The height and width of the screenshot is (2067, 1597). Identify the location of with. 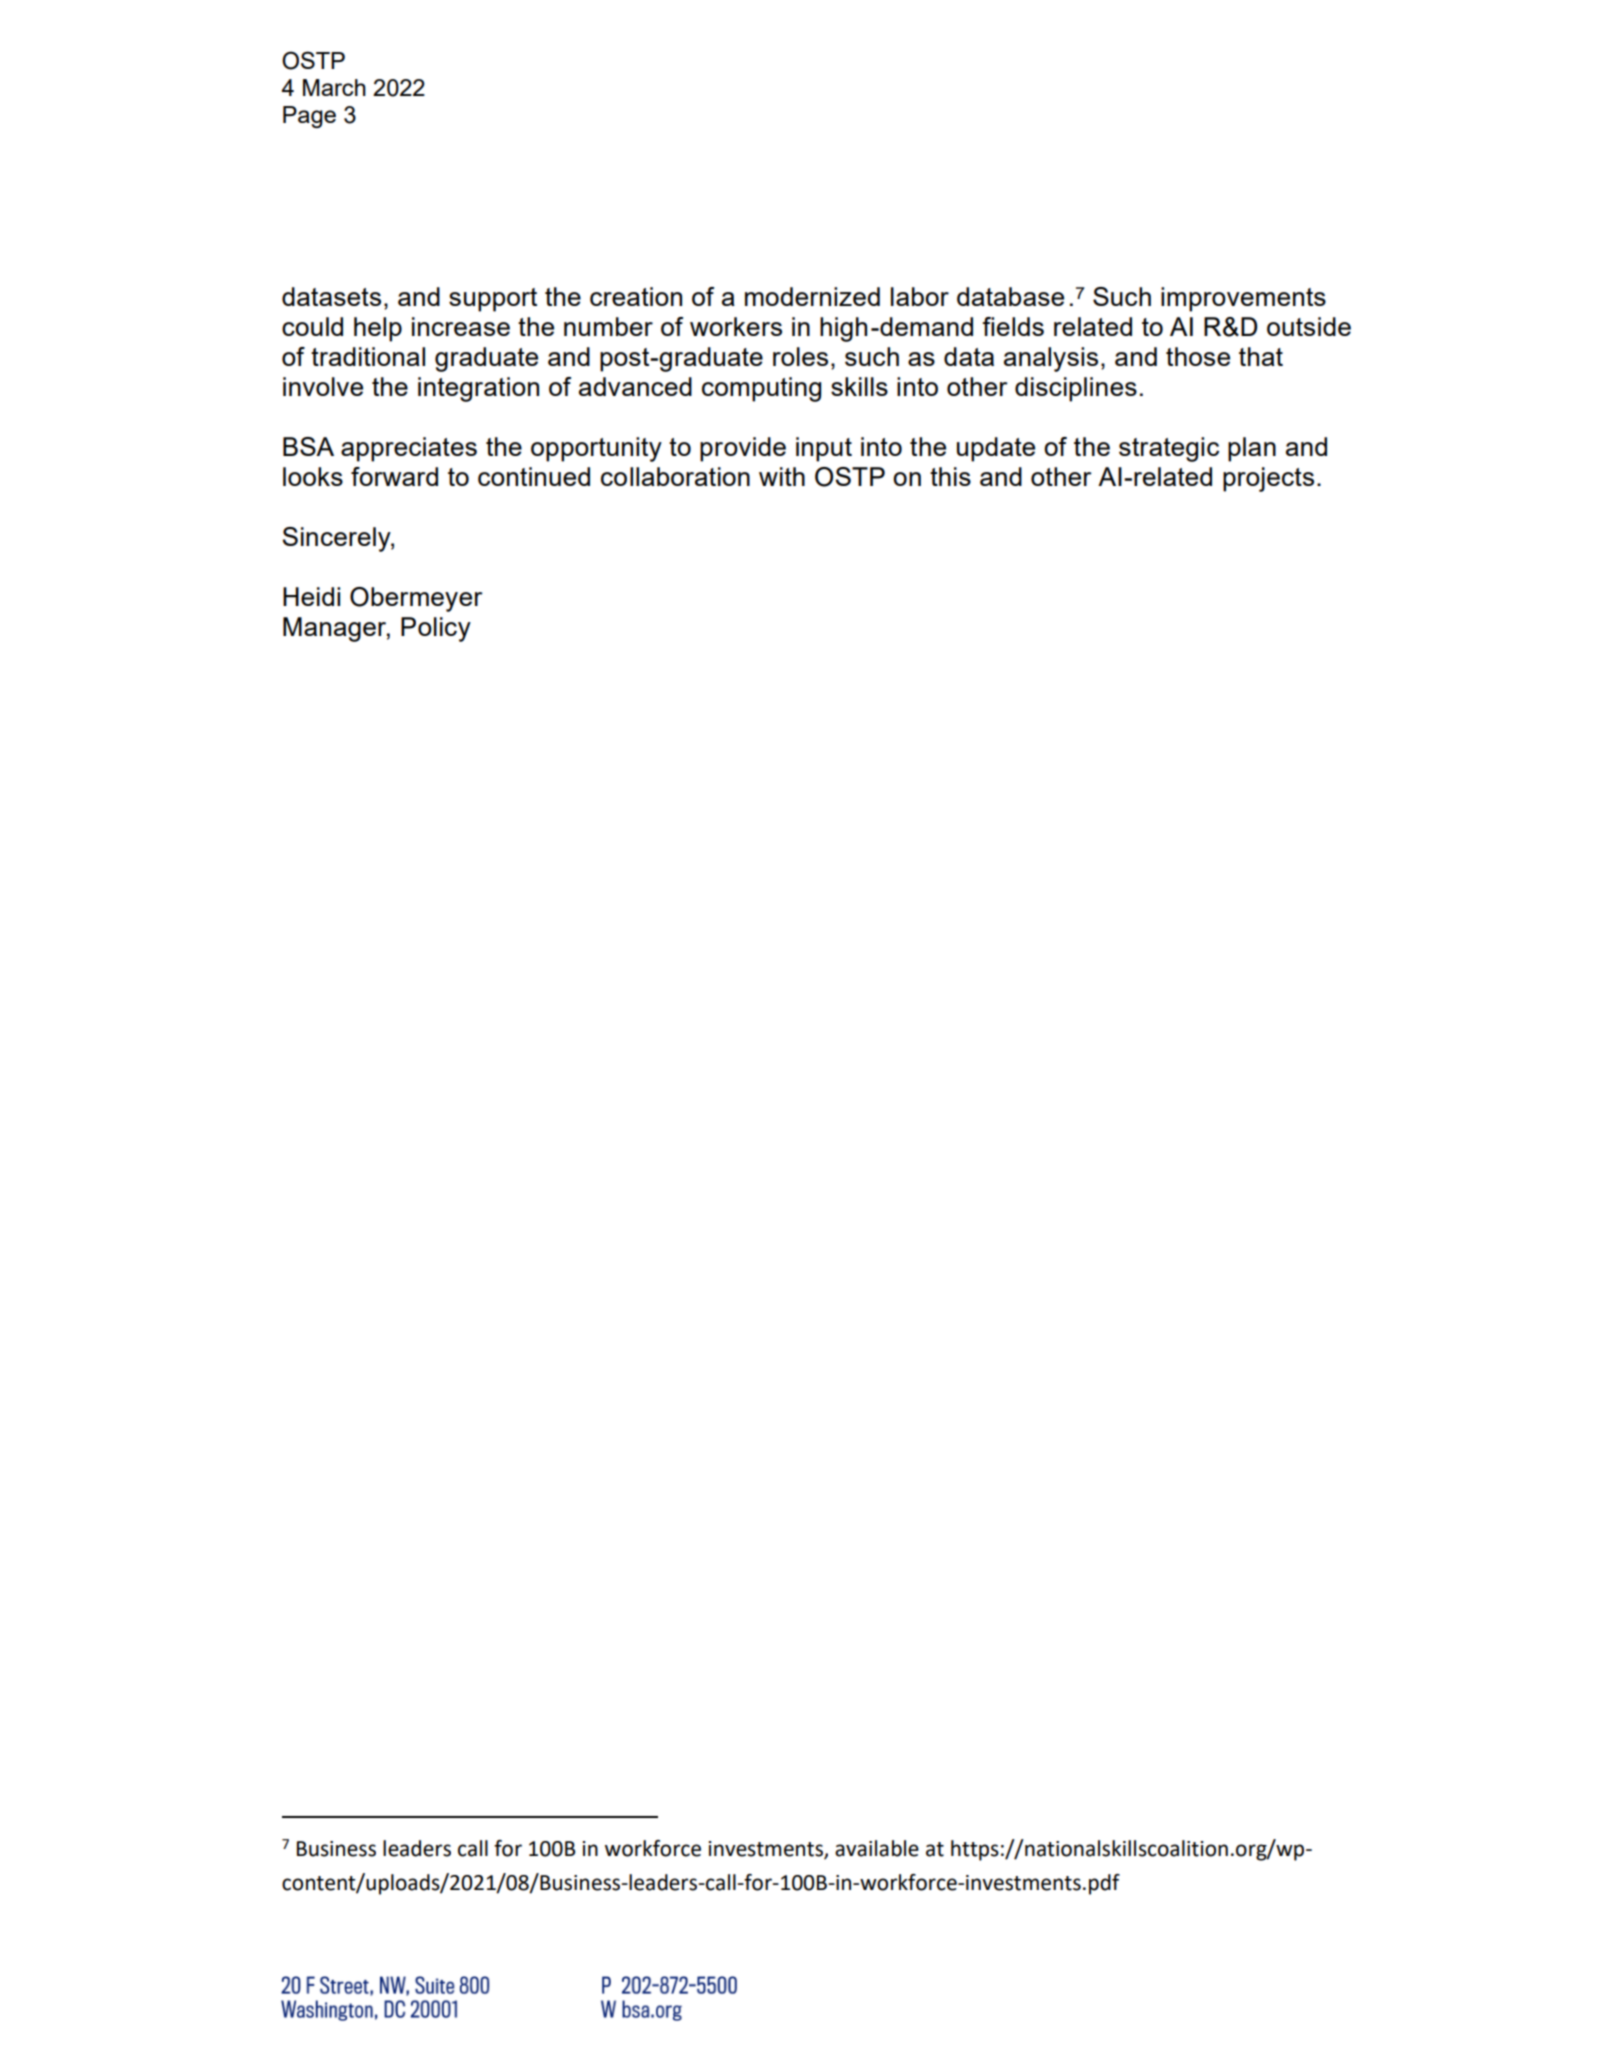
(782, 476).
